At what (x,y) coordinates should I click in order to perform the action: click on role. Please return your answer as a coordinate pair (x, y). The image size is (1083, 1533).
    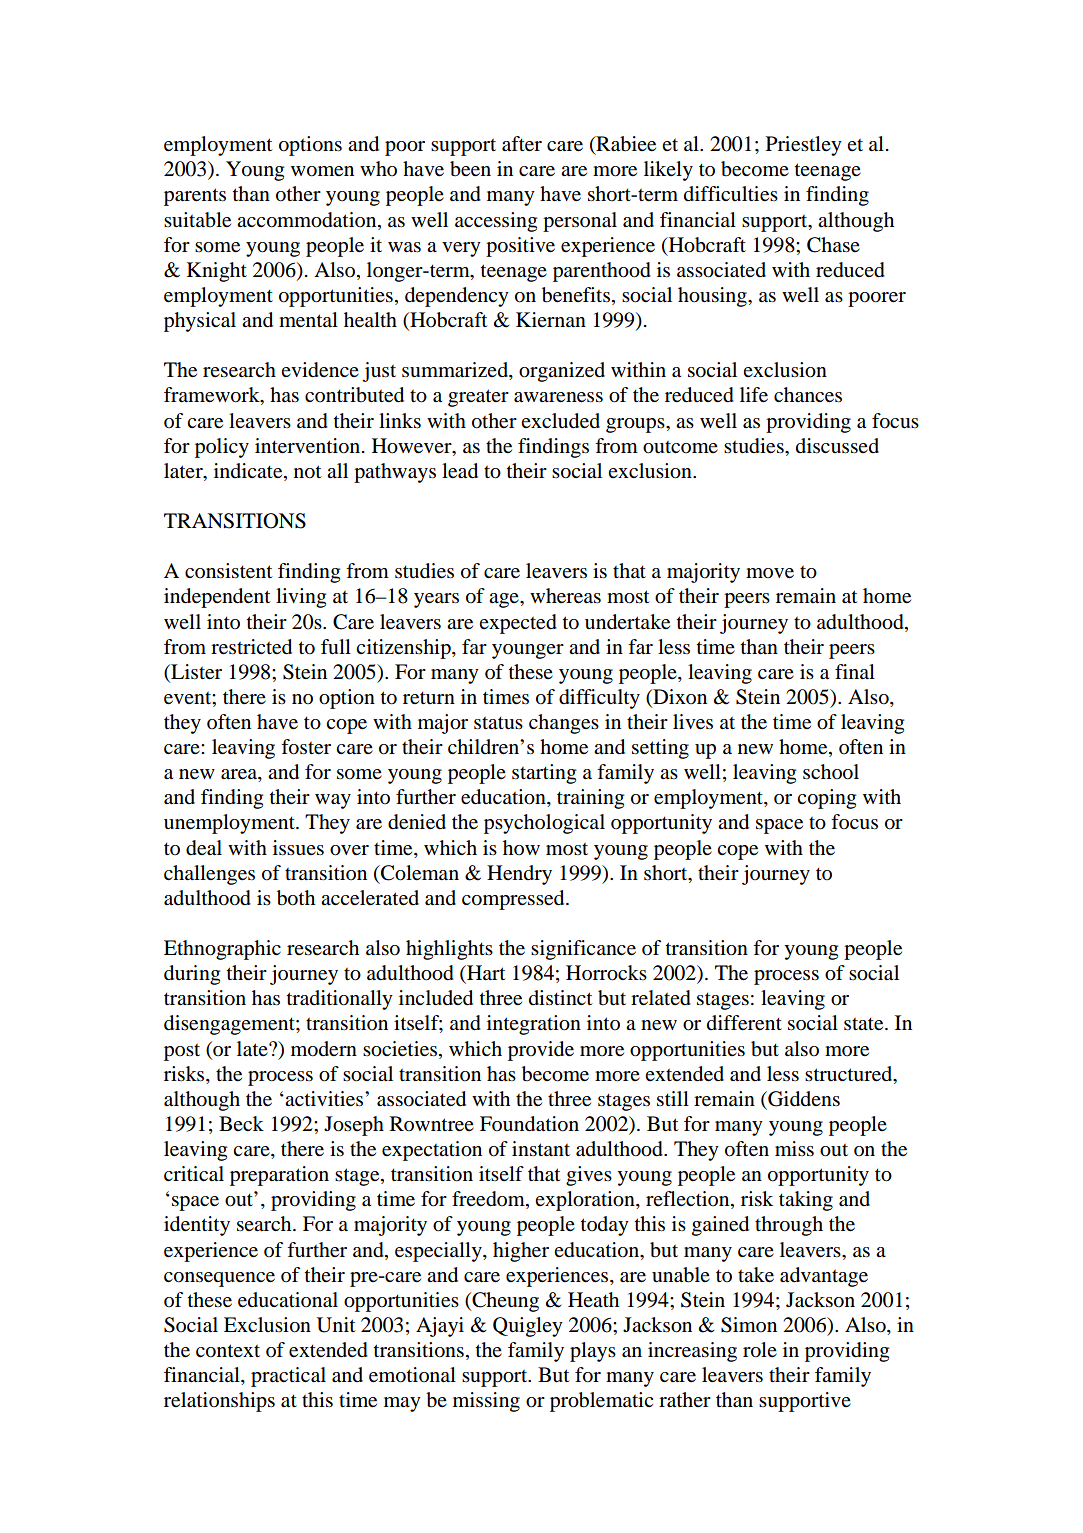
    Looking at the image, I should click on (760, 1350).
